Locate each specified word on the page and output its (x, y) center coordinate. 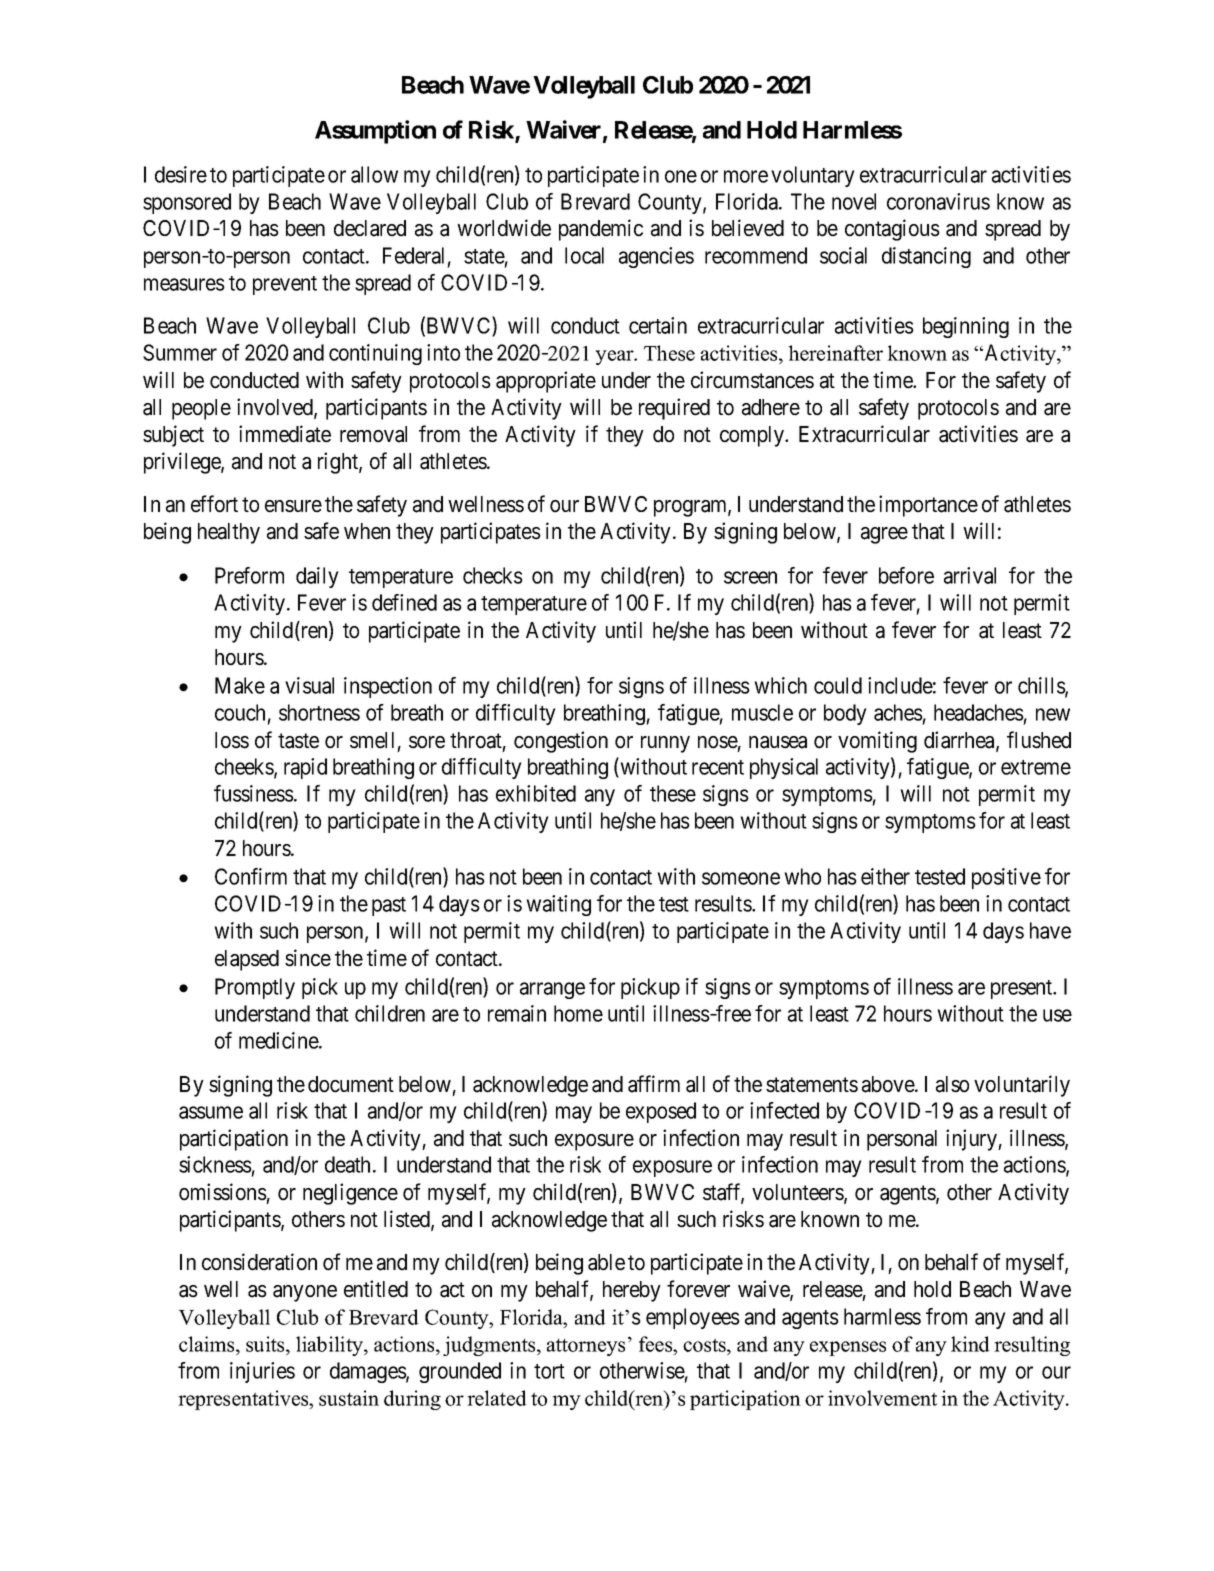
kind (970, 1344)
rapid (305, 768)
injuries (262, 1372)
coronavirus (938, 201)
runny (665, 744)
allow (374, 174)
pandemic (601, 230)
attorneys (586, 1347)
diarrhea (960, 741)
